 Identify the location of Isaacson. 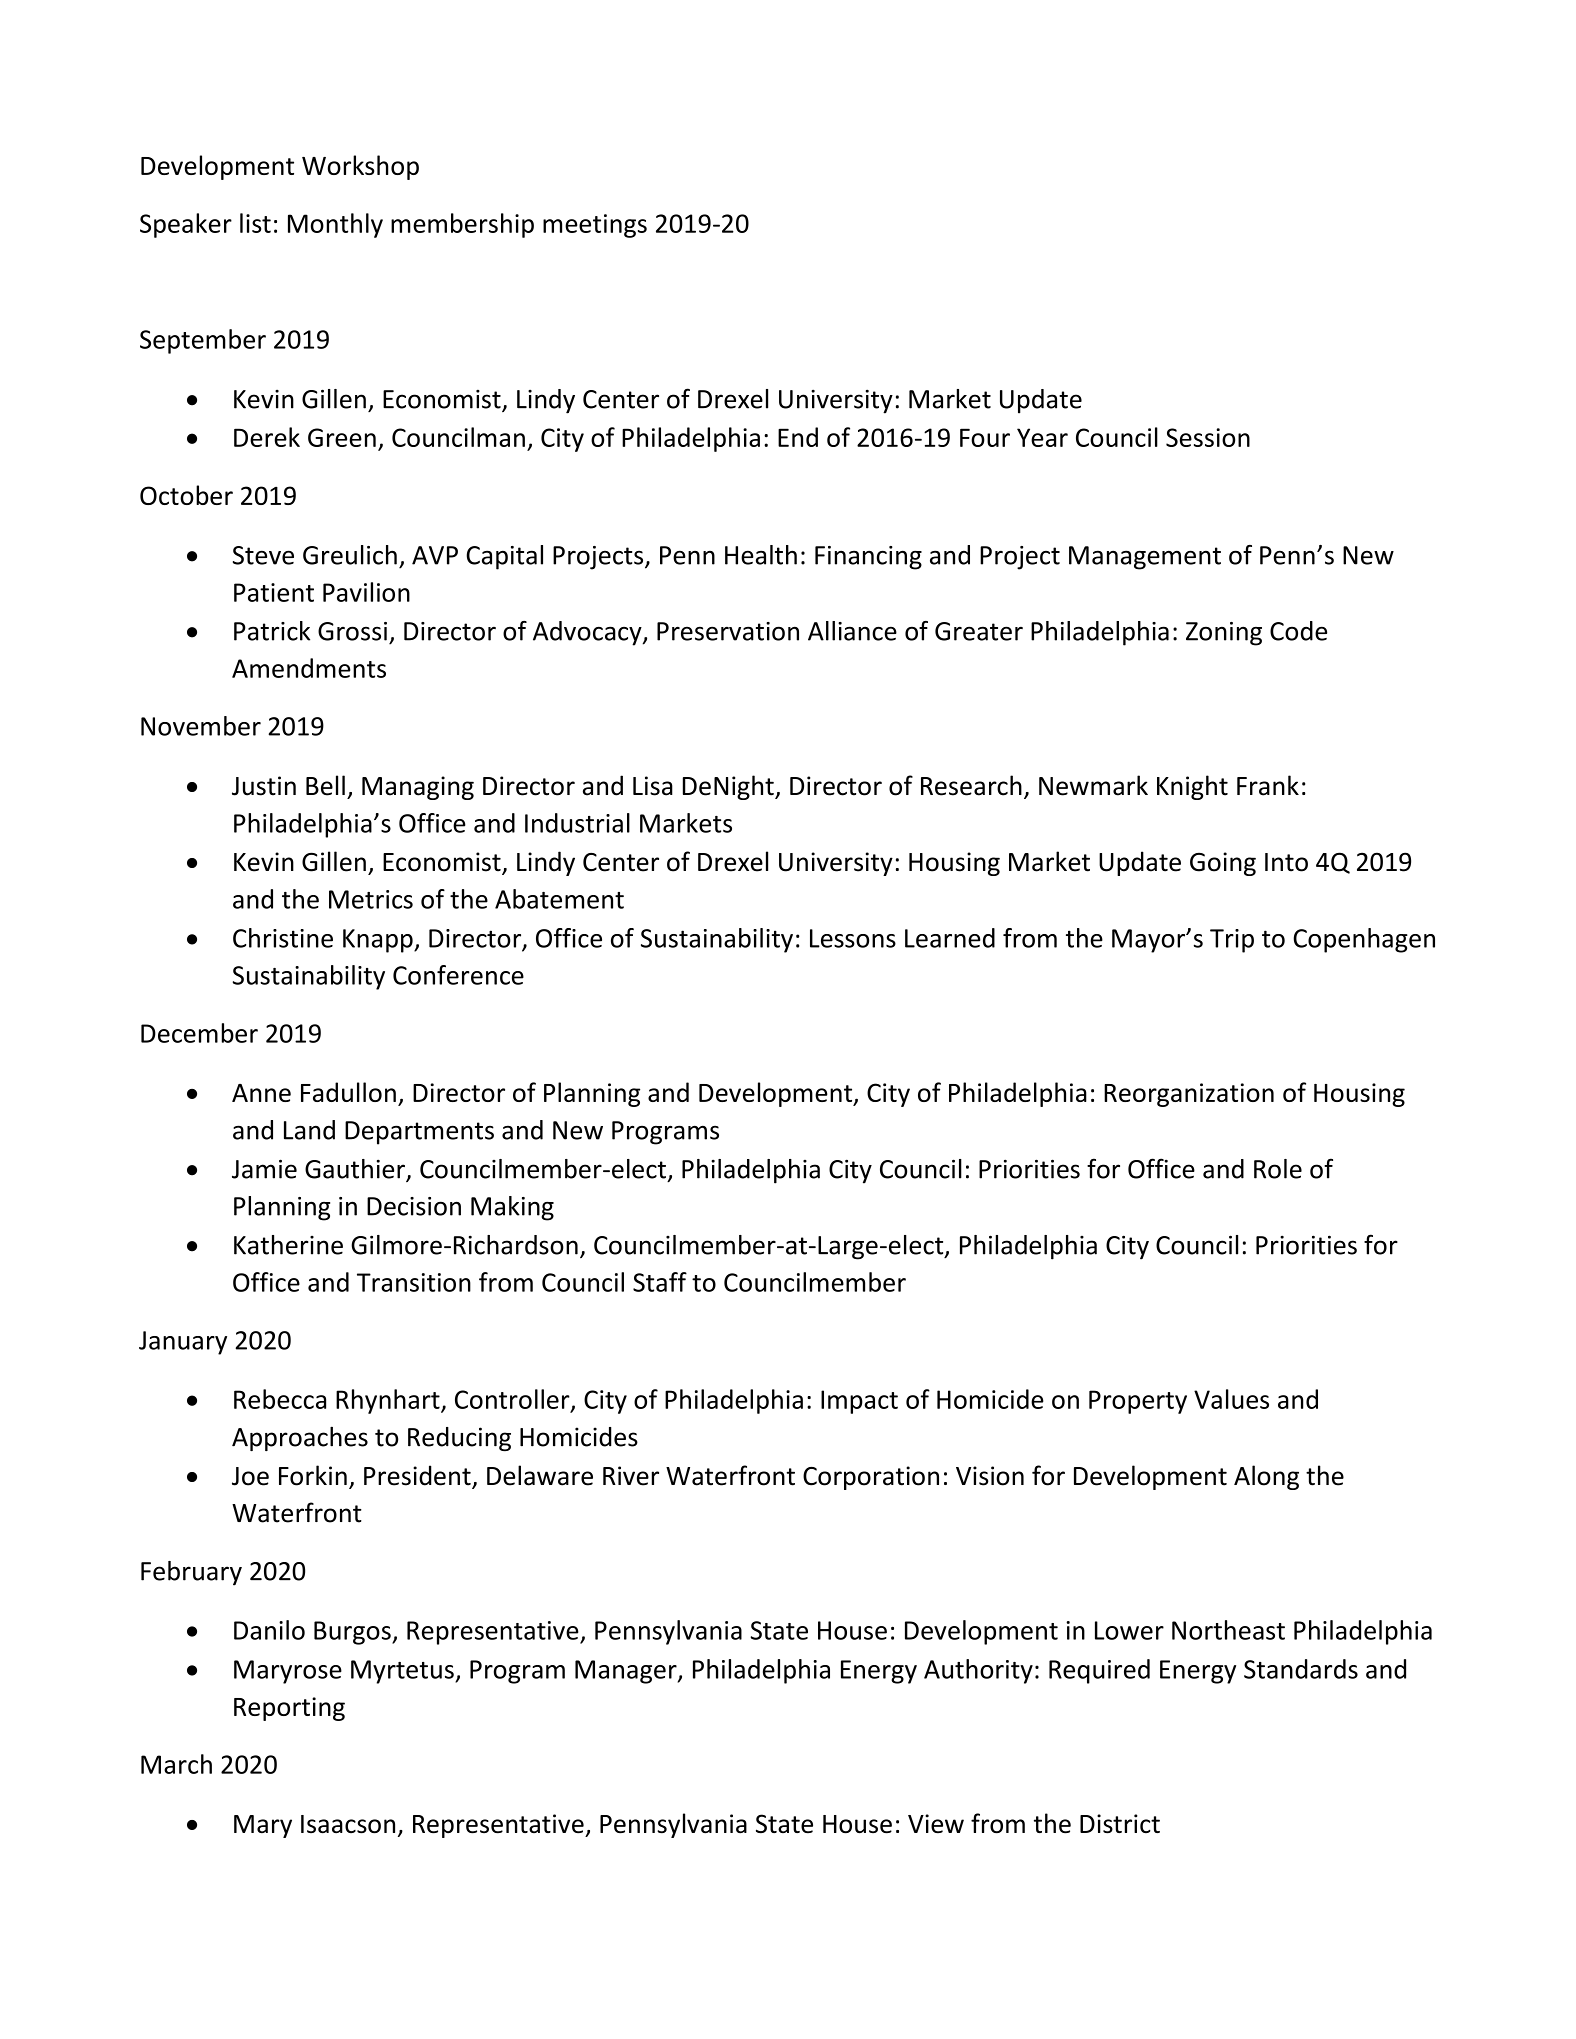
(348, 1824).
